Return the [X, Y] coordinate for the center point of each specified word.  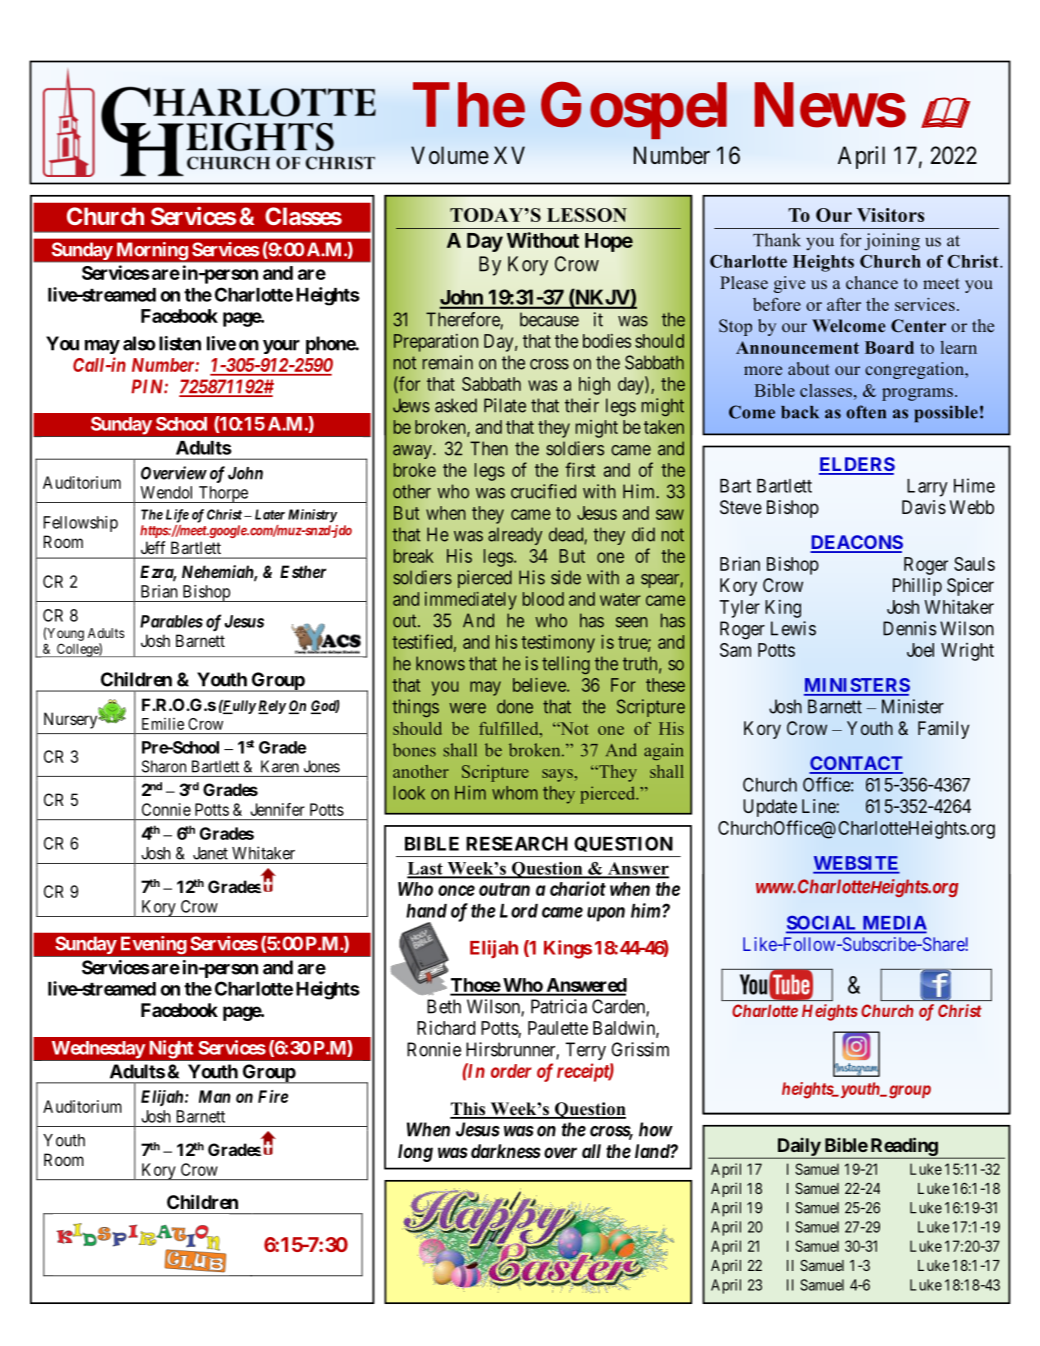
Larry [927, 488]
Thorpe [223, 494]
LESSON [587, 215]
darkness [506, 1151]
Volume [450, 155]
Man [215, 1096]
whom [514, 793]
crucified [543, 491]
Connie [166, 809]
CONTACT [856, 764]
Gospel [634, 110]
